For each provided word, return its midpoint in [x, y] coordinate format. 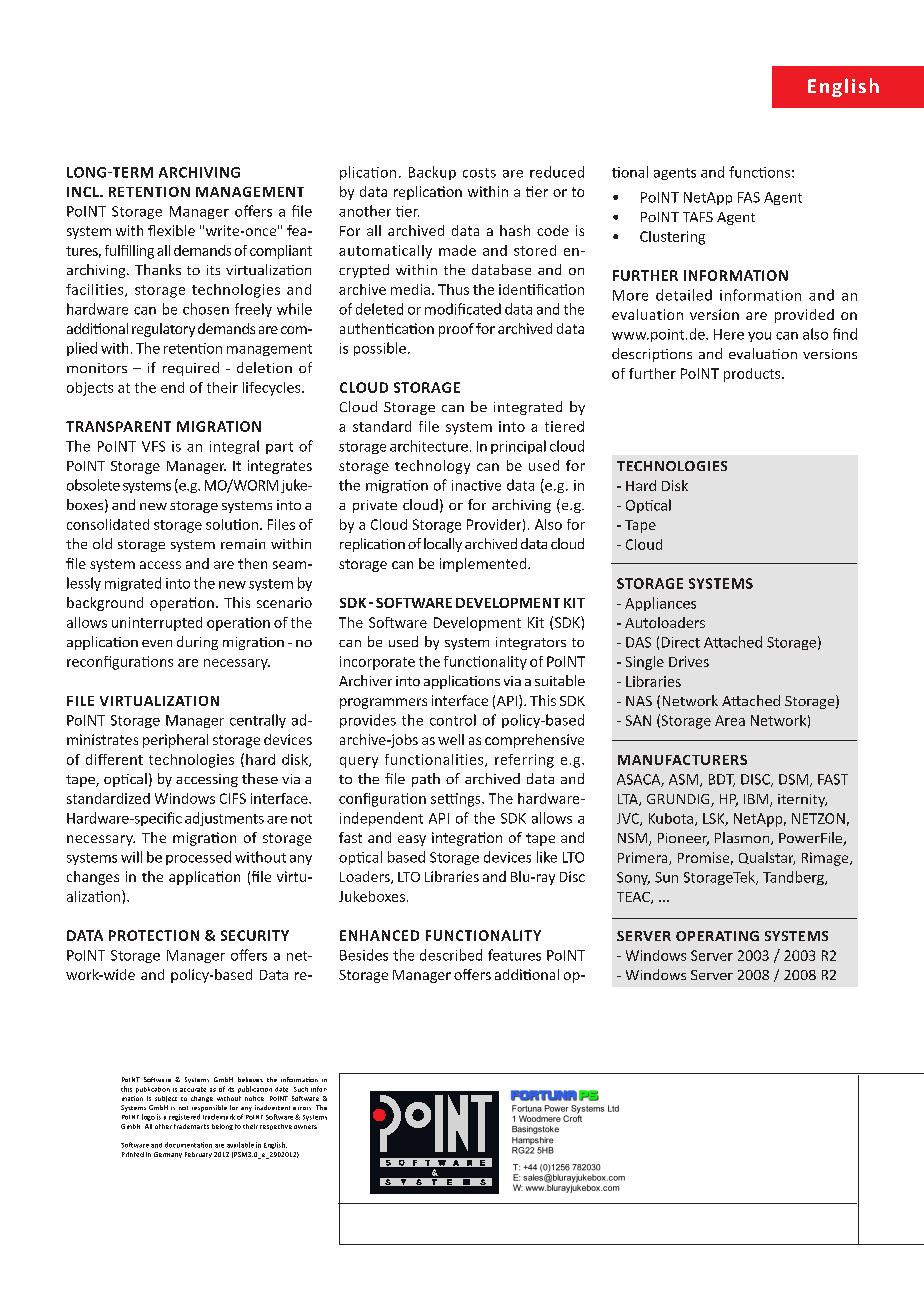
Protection [154, 935]
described [451, 955]
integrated [528, 408]
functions [759, 172]
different [114, 759]
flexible [171, 230]
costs [479, 173]
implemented [483, 565]
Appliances [660, 604]
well [451, 739]
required [191, 369]
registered [184, 1117]
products [753, 375]
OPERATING [717, 936]
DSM [793, 779]
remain [243, 544]
